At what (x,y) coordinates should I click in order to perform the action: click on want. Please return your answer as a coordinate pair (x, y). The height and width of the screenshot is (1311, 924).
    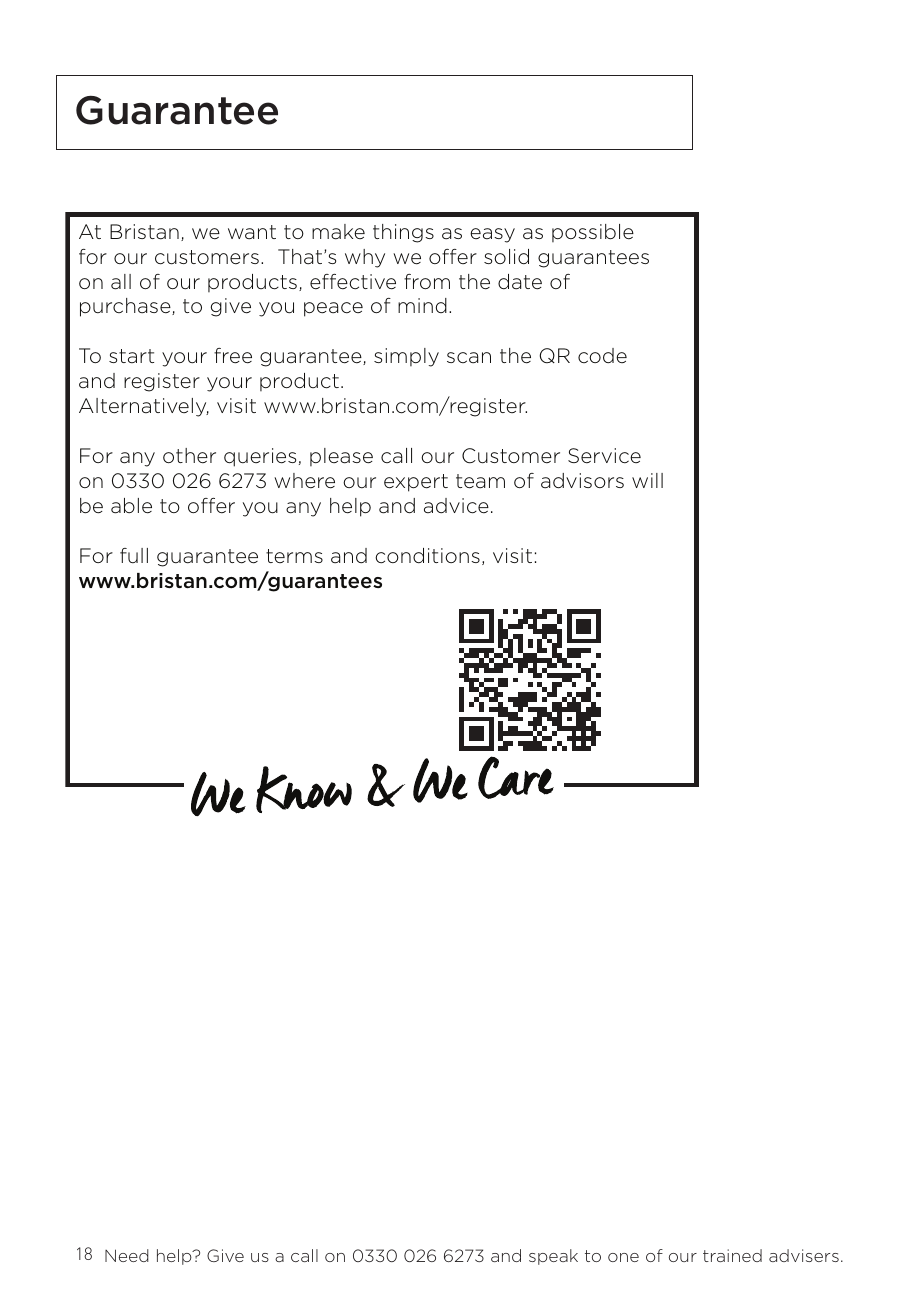
    Looking at the image, I should click on (252, 232).
